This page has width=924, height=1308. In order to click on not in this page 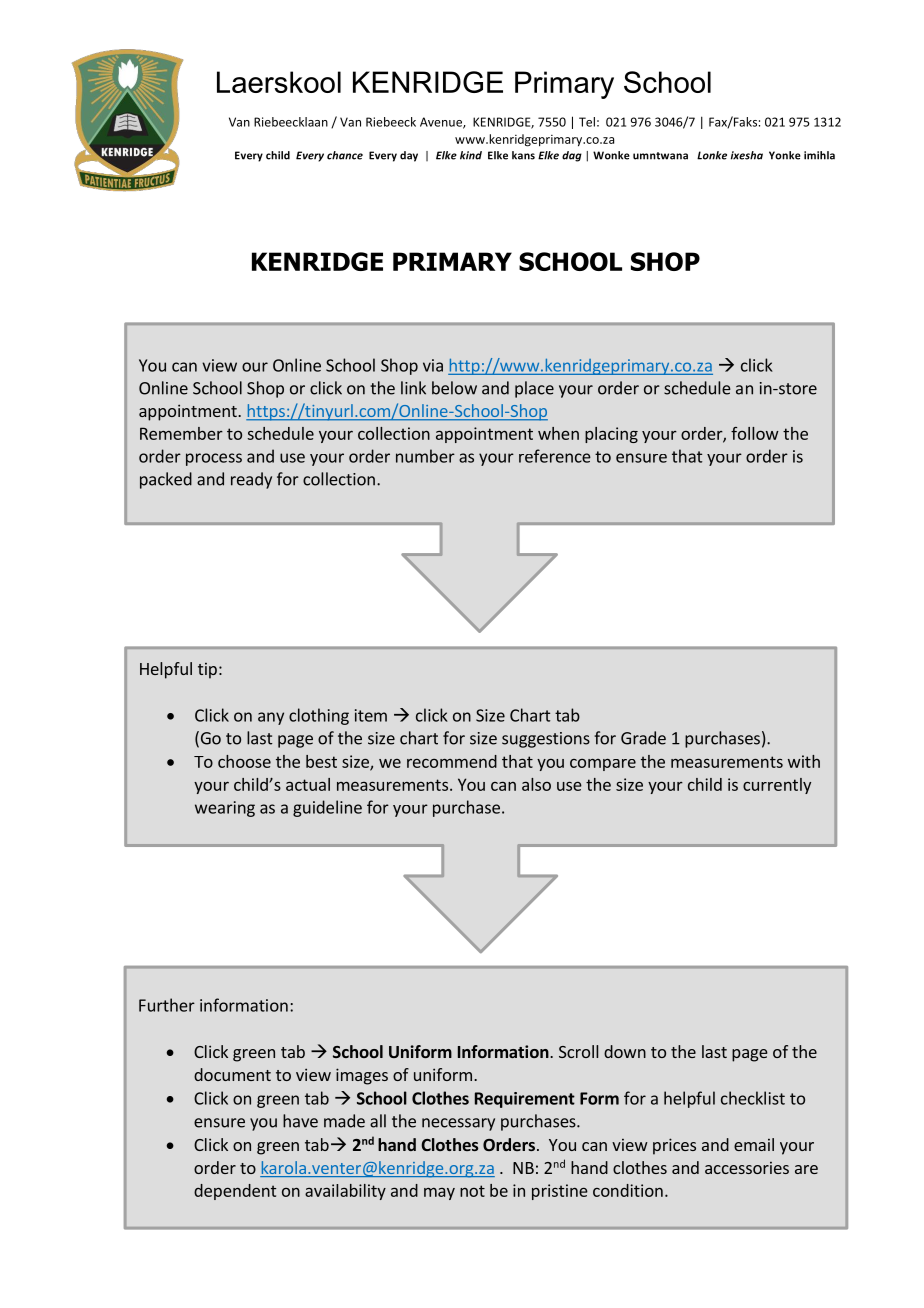, I will do `click(472, 1191)`.
